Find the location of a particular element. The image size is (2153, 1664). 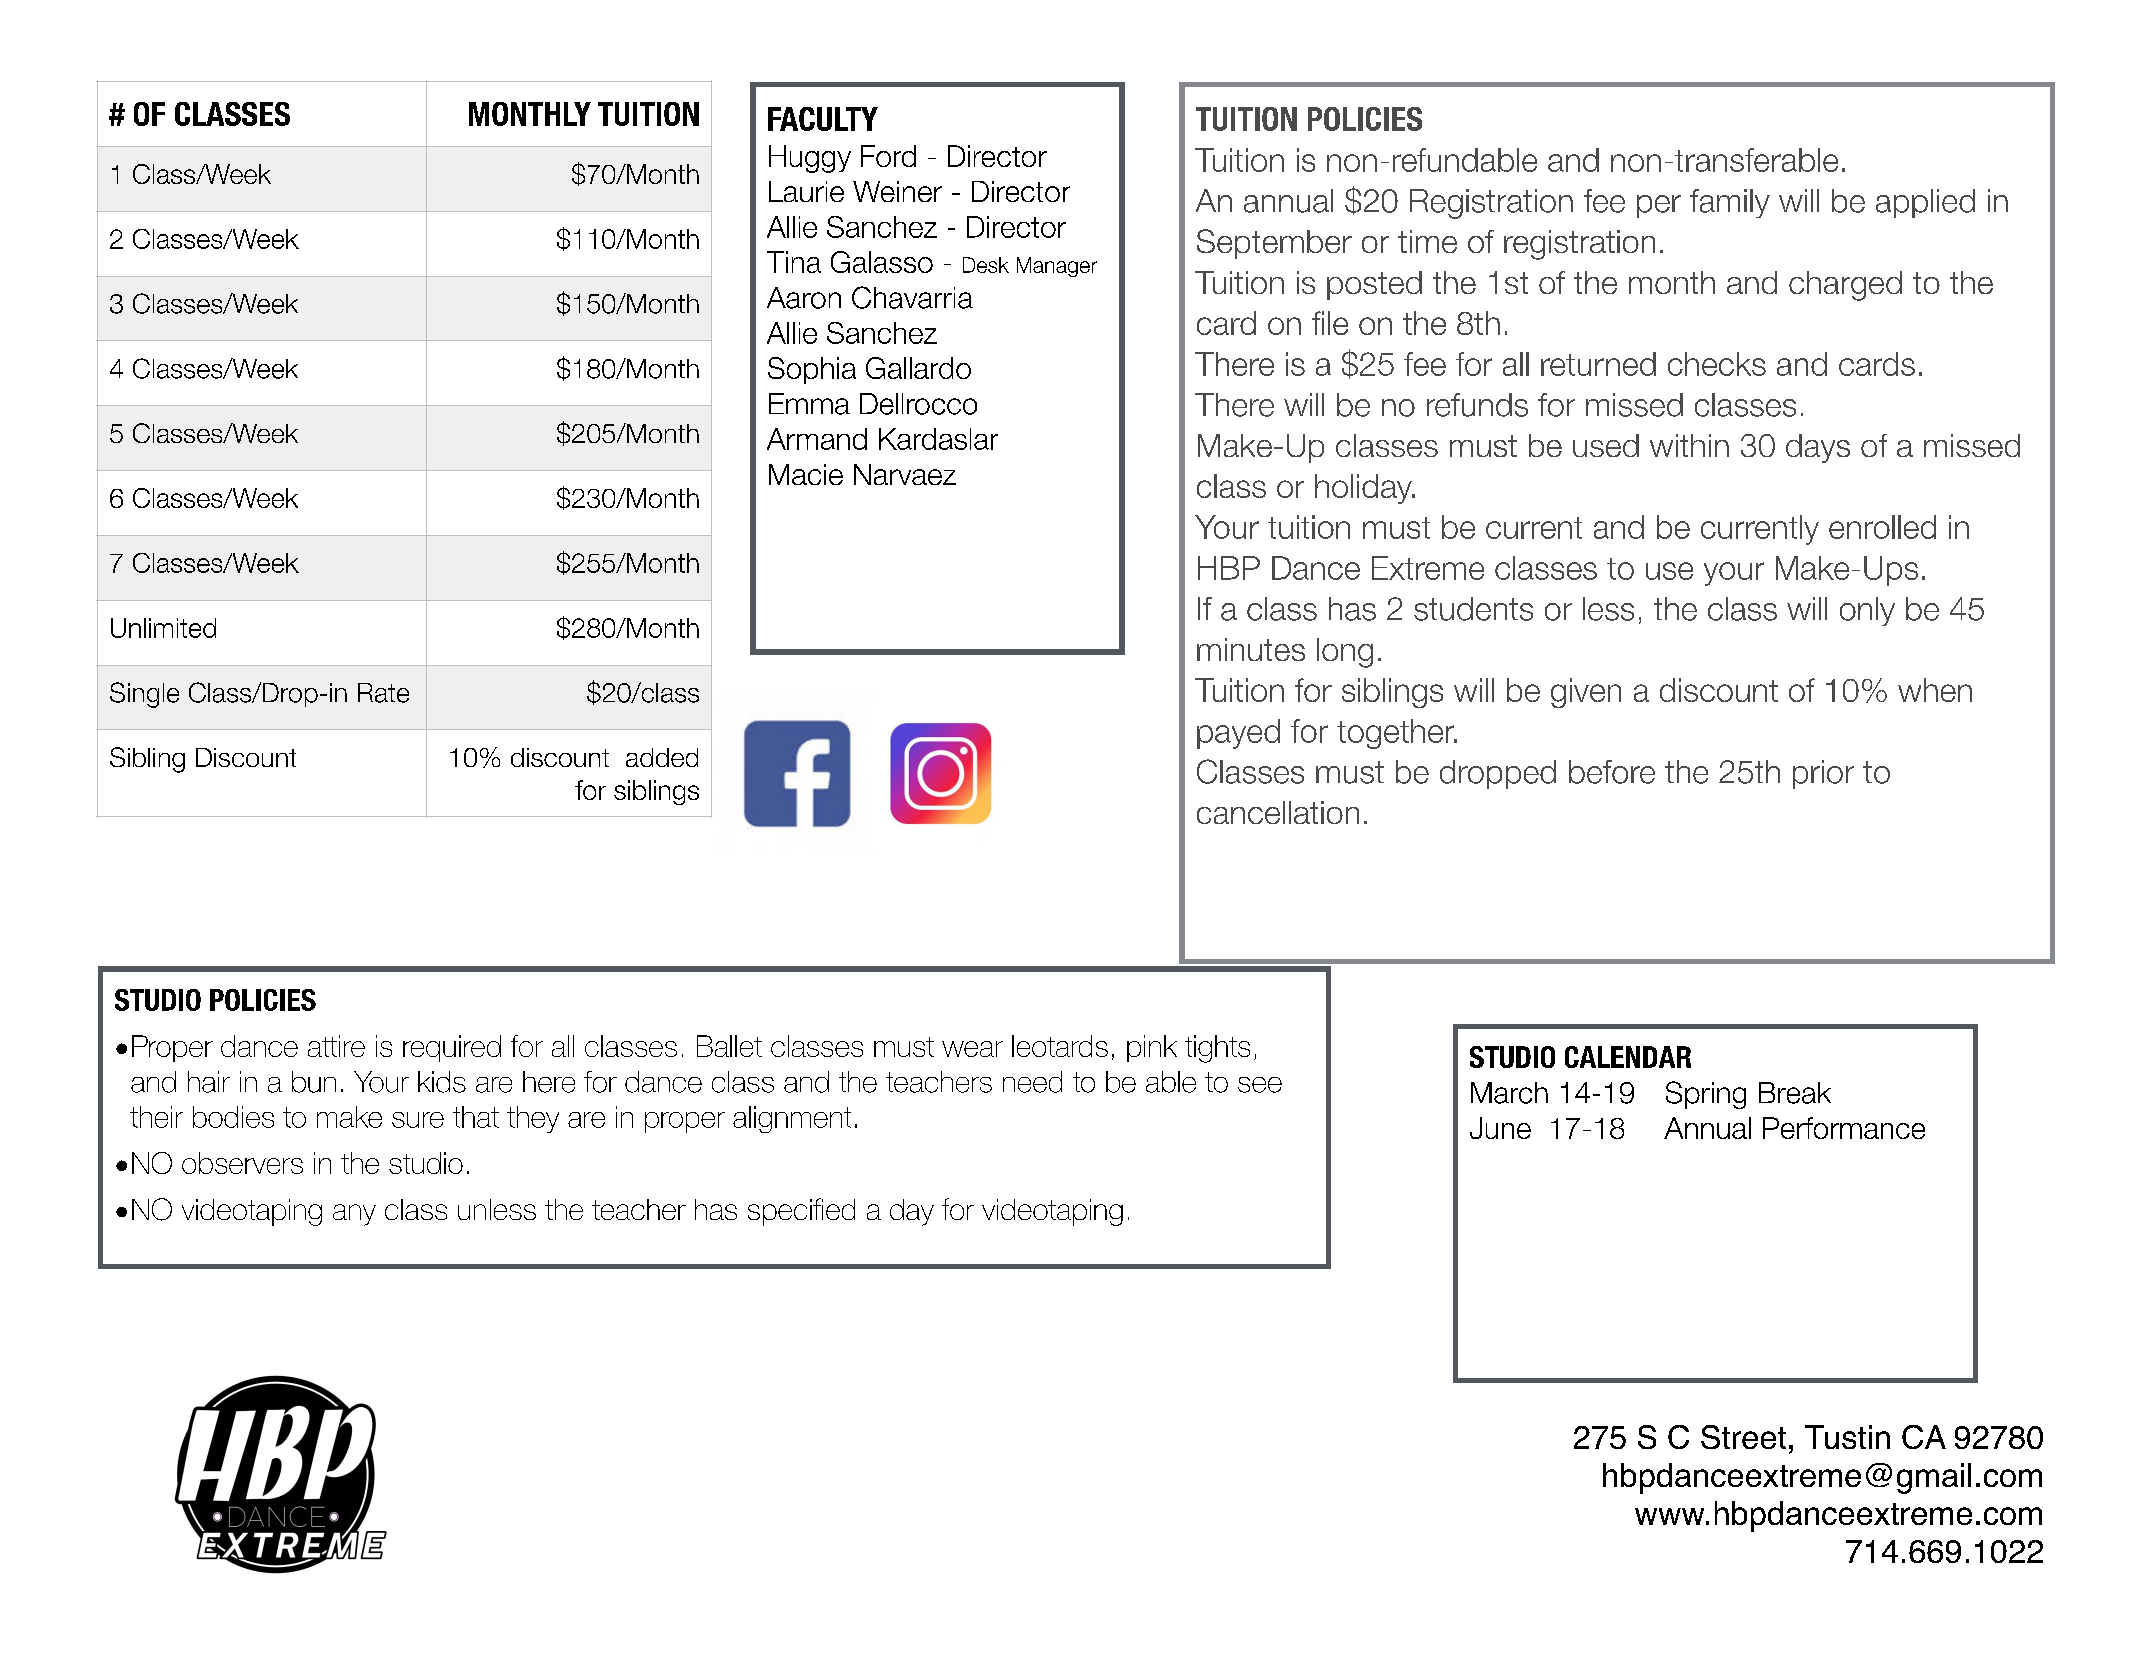

Rate is located at coordinates (383, 693).
